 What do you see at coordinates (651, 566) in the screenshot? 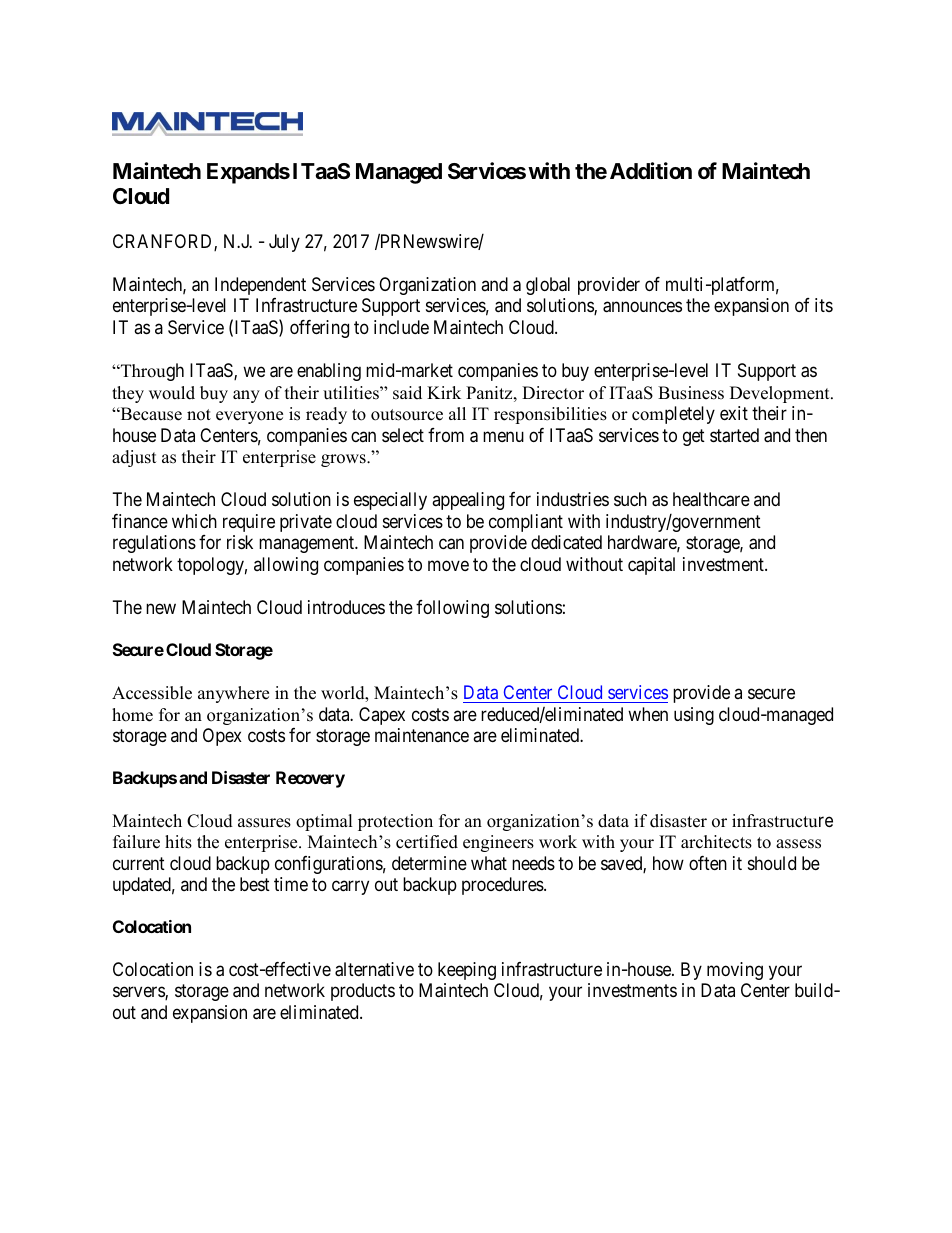
I see `capital` at bounding box center [651, 566].
